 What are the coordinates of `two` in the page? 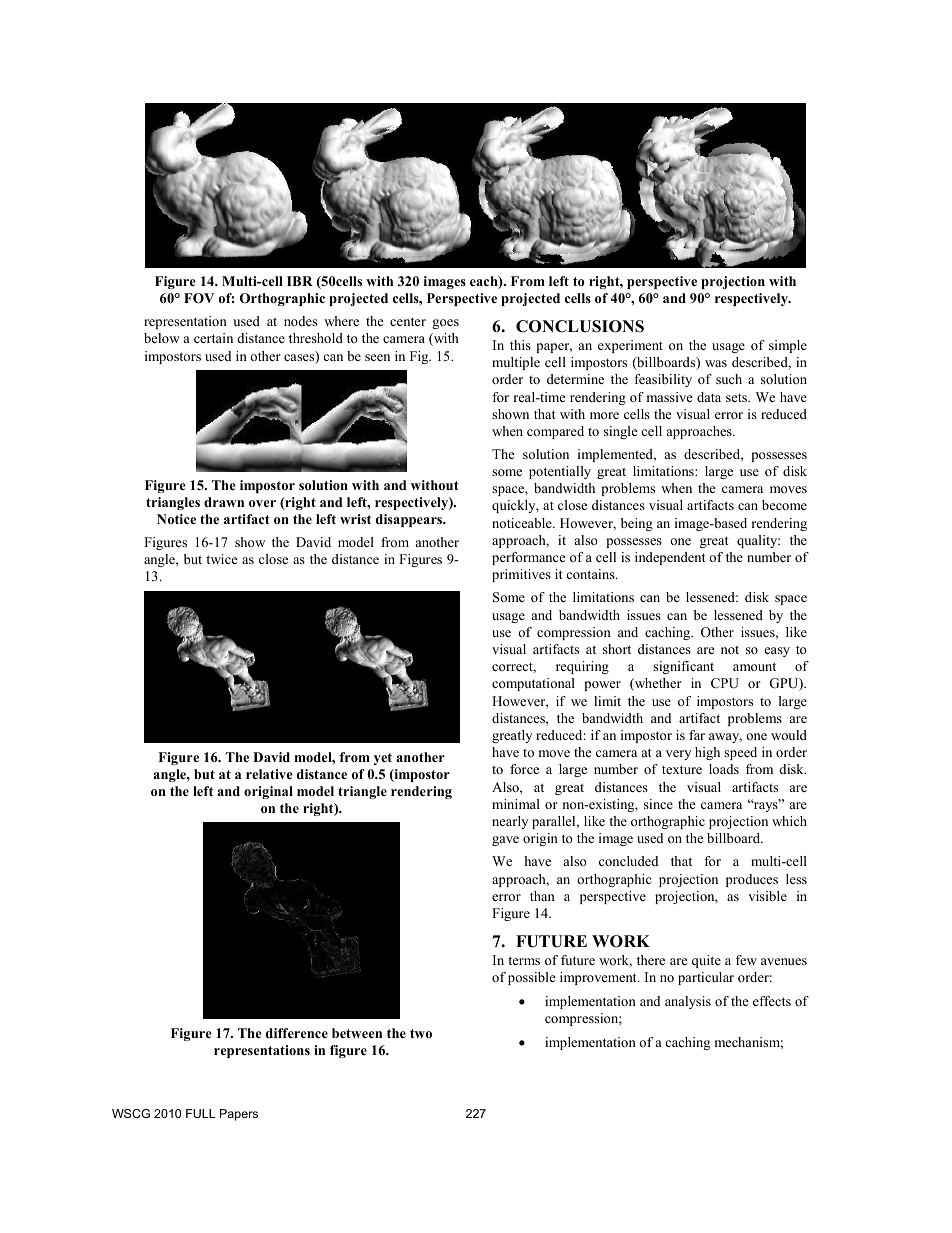 It's located at (421, 1033).
